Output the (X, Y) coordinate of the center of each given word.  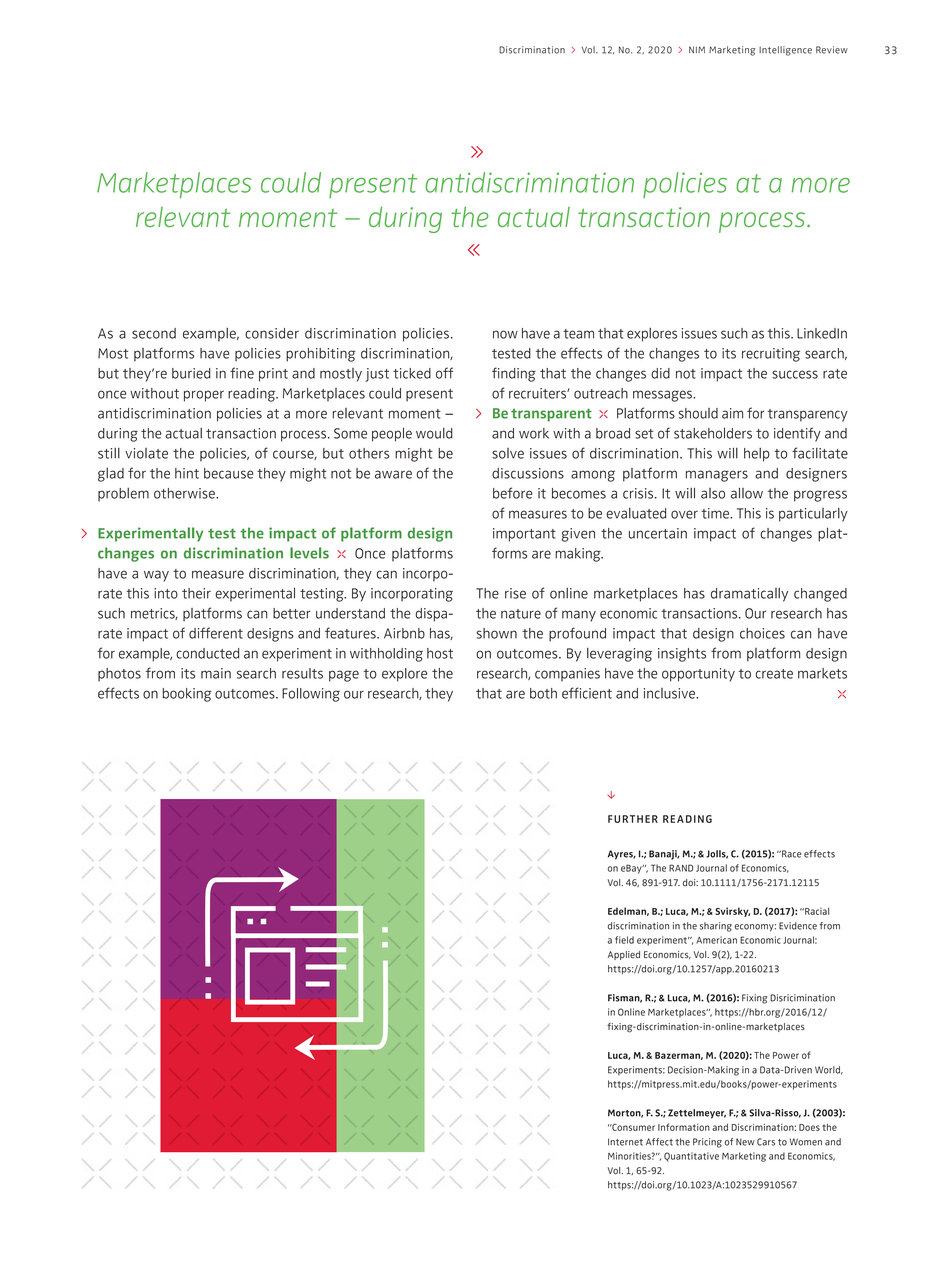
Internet (625, 1142)
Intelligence (785, 51)
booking (187, 695)
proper (204, 396)
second (154, 333)
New (745, 1142)
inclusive (670, 693)
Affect (659, 1142)
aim (732, 413)
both (543, 693)
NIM (697, 49)
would (434, 433)
